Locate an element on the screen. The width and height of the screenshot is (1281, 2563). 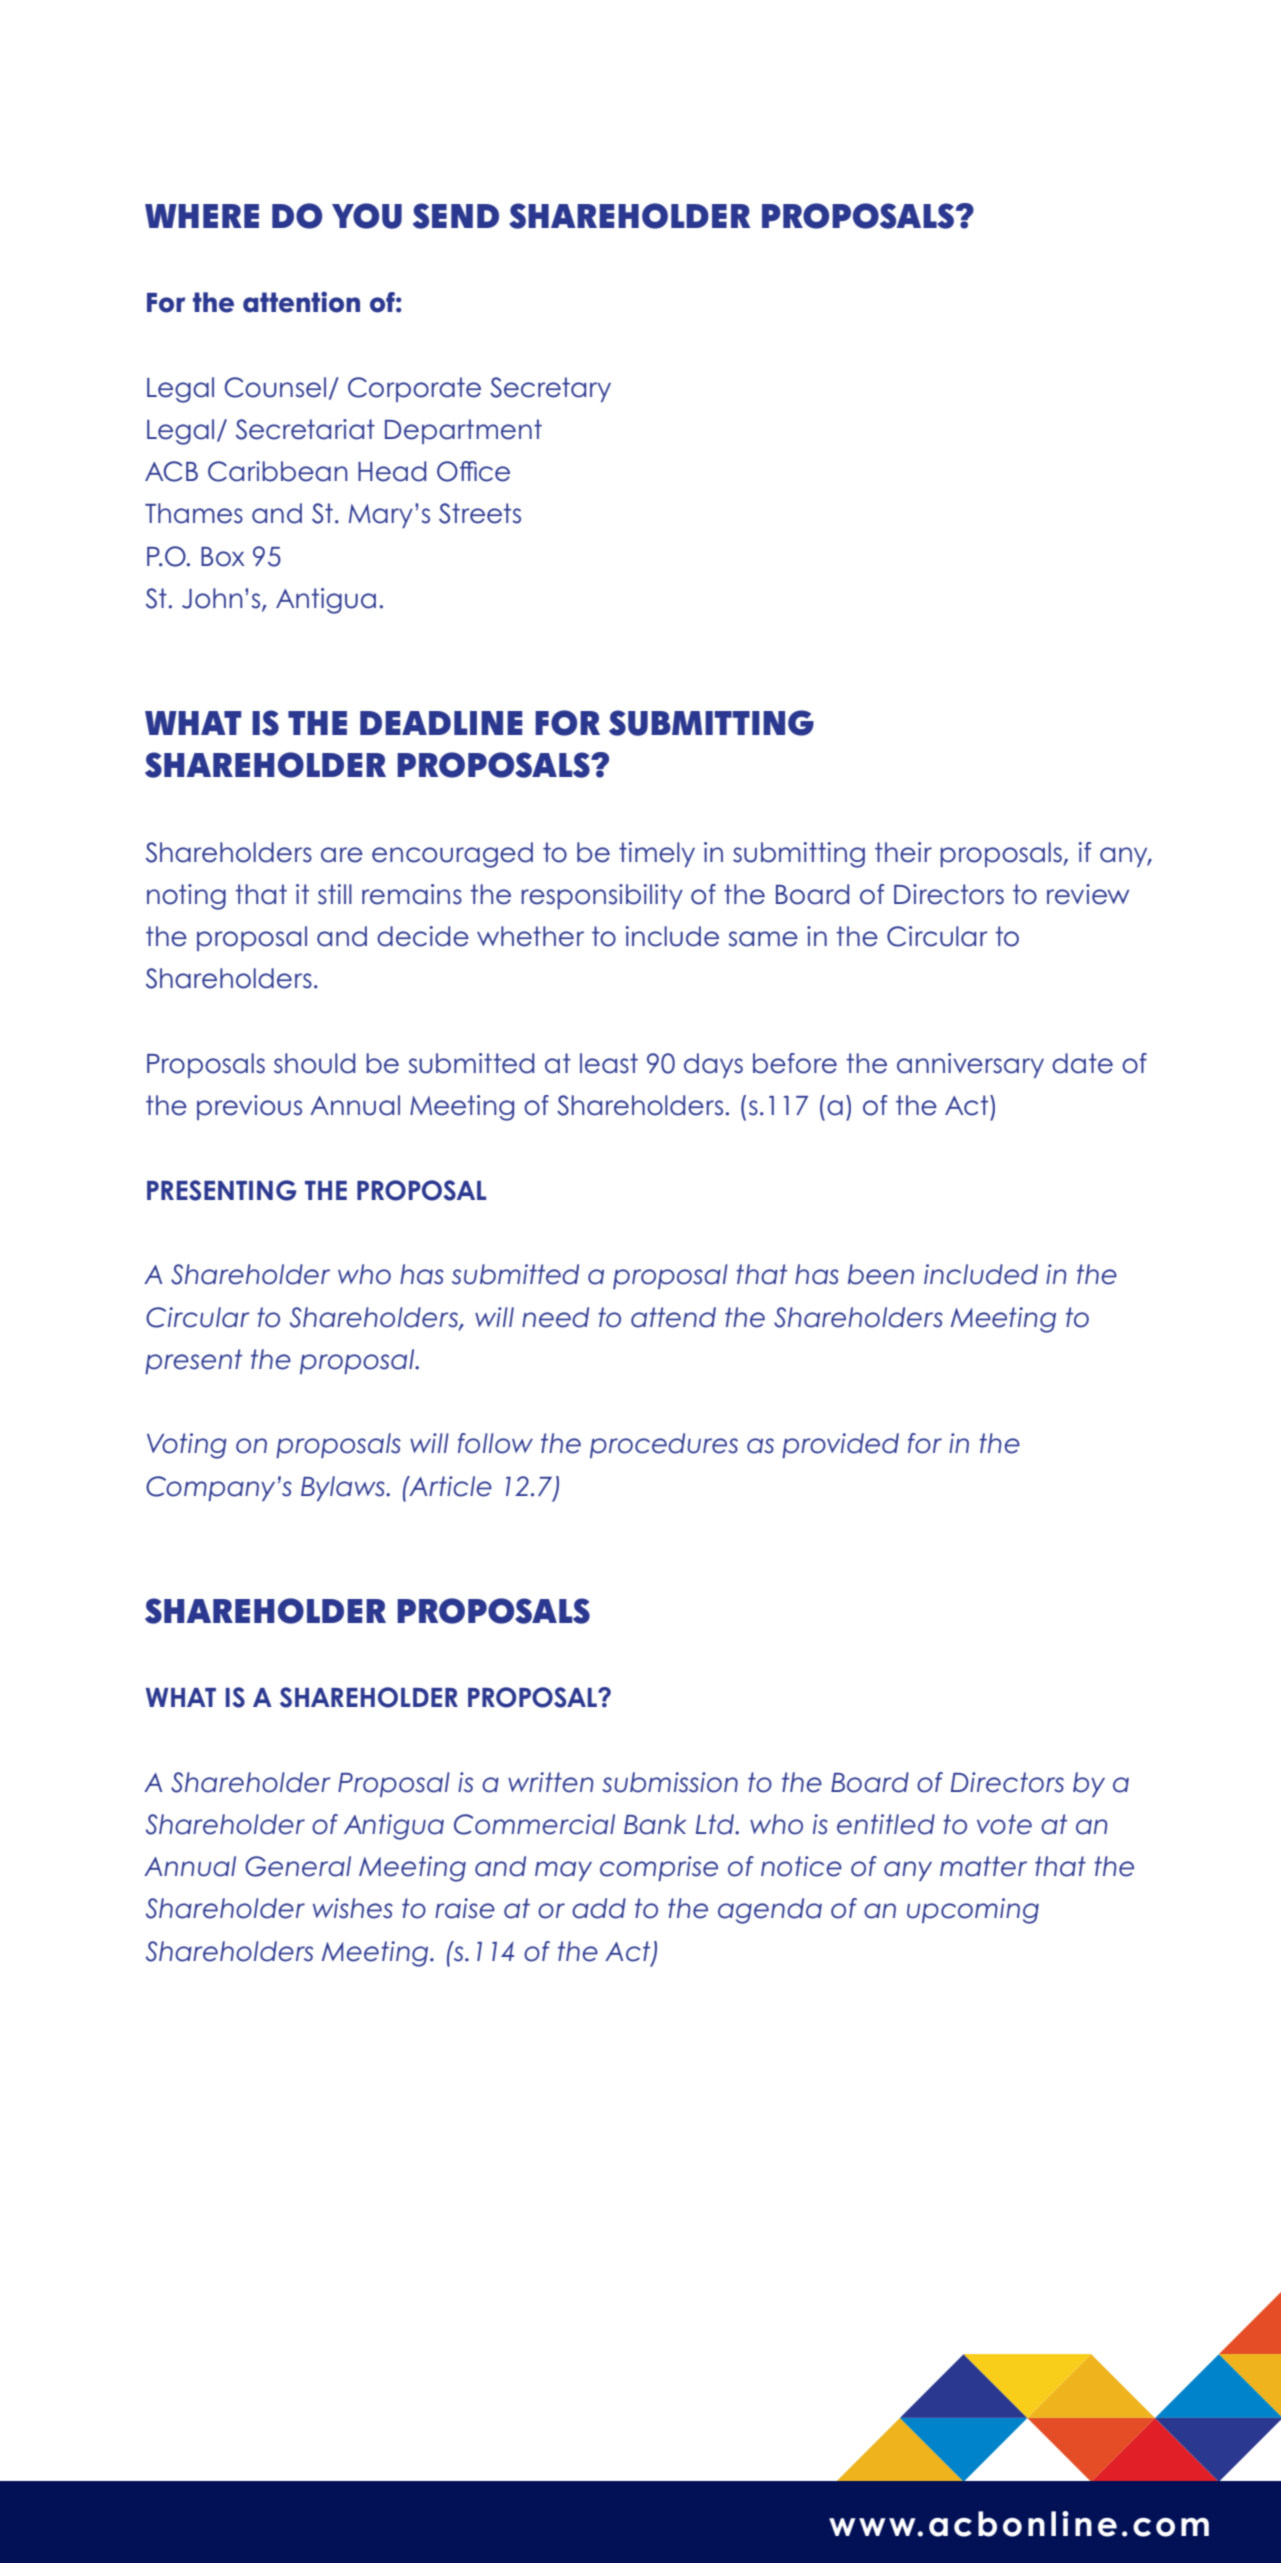
their is located at coordinates (903, 852).
